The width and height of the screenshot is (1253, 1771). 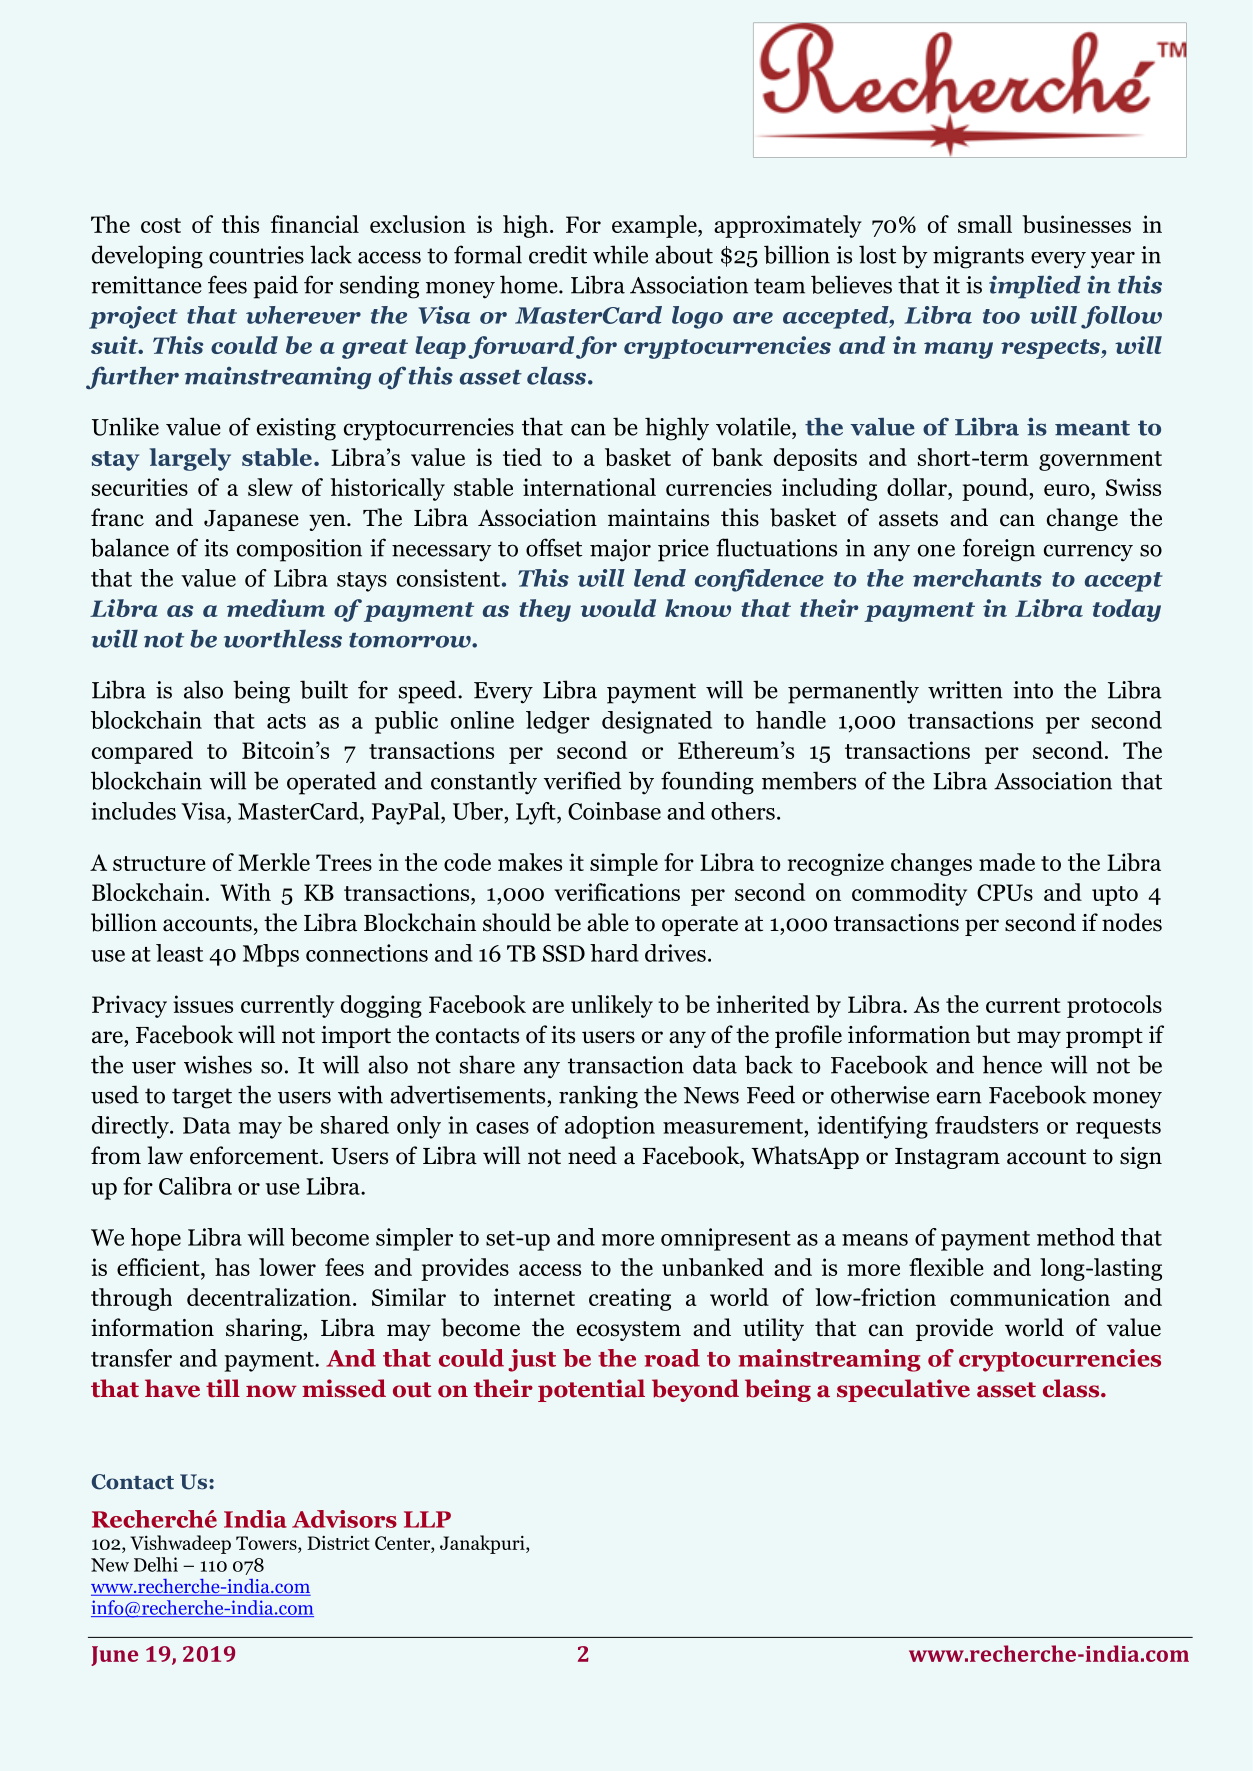 I want to click on while, so click(x=620, y=254).
